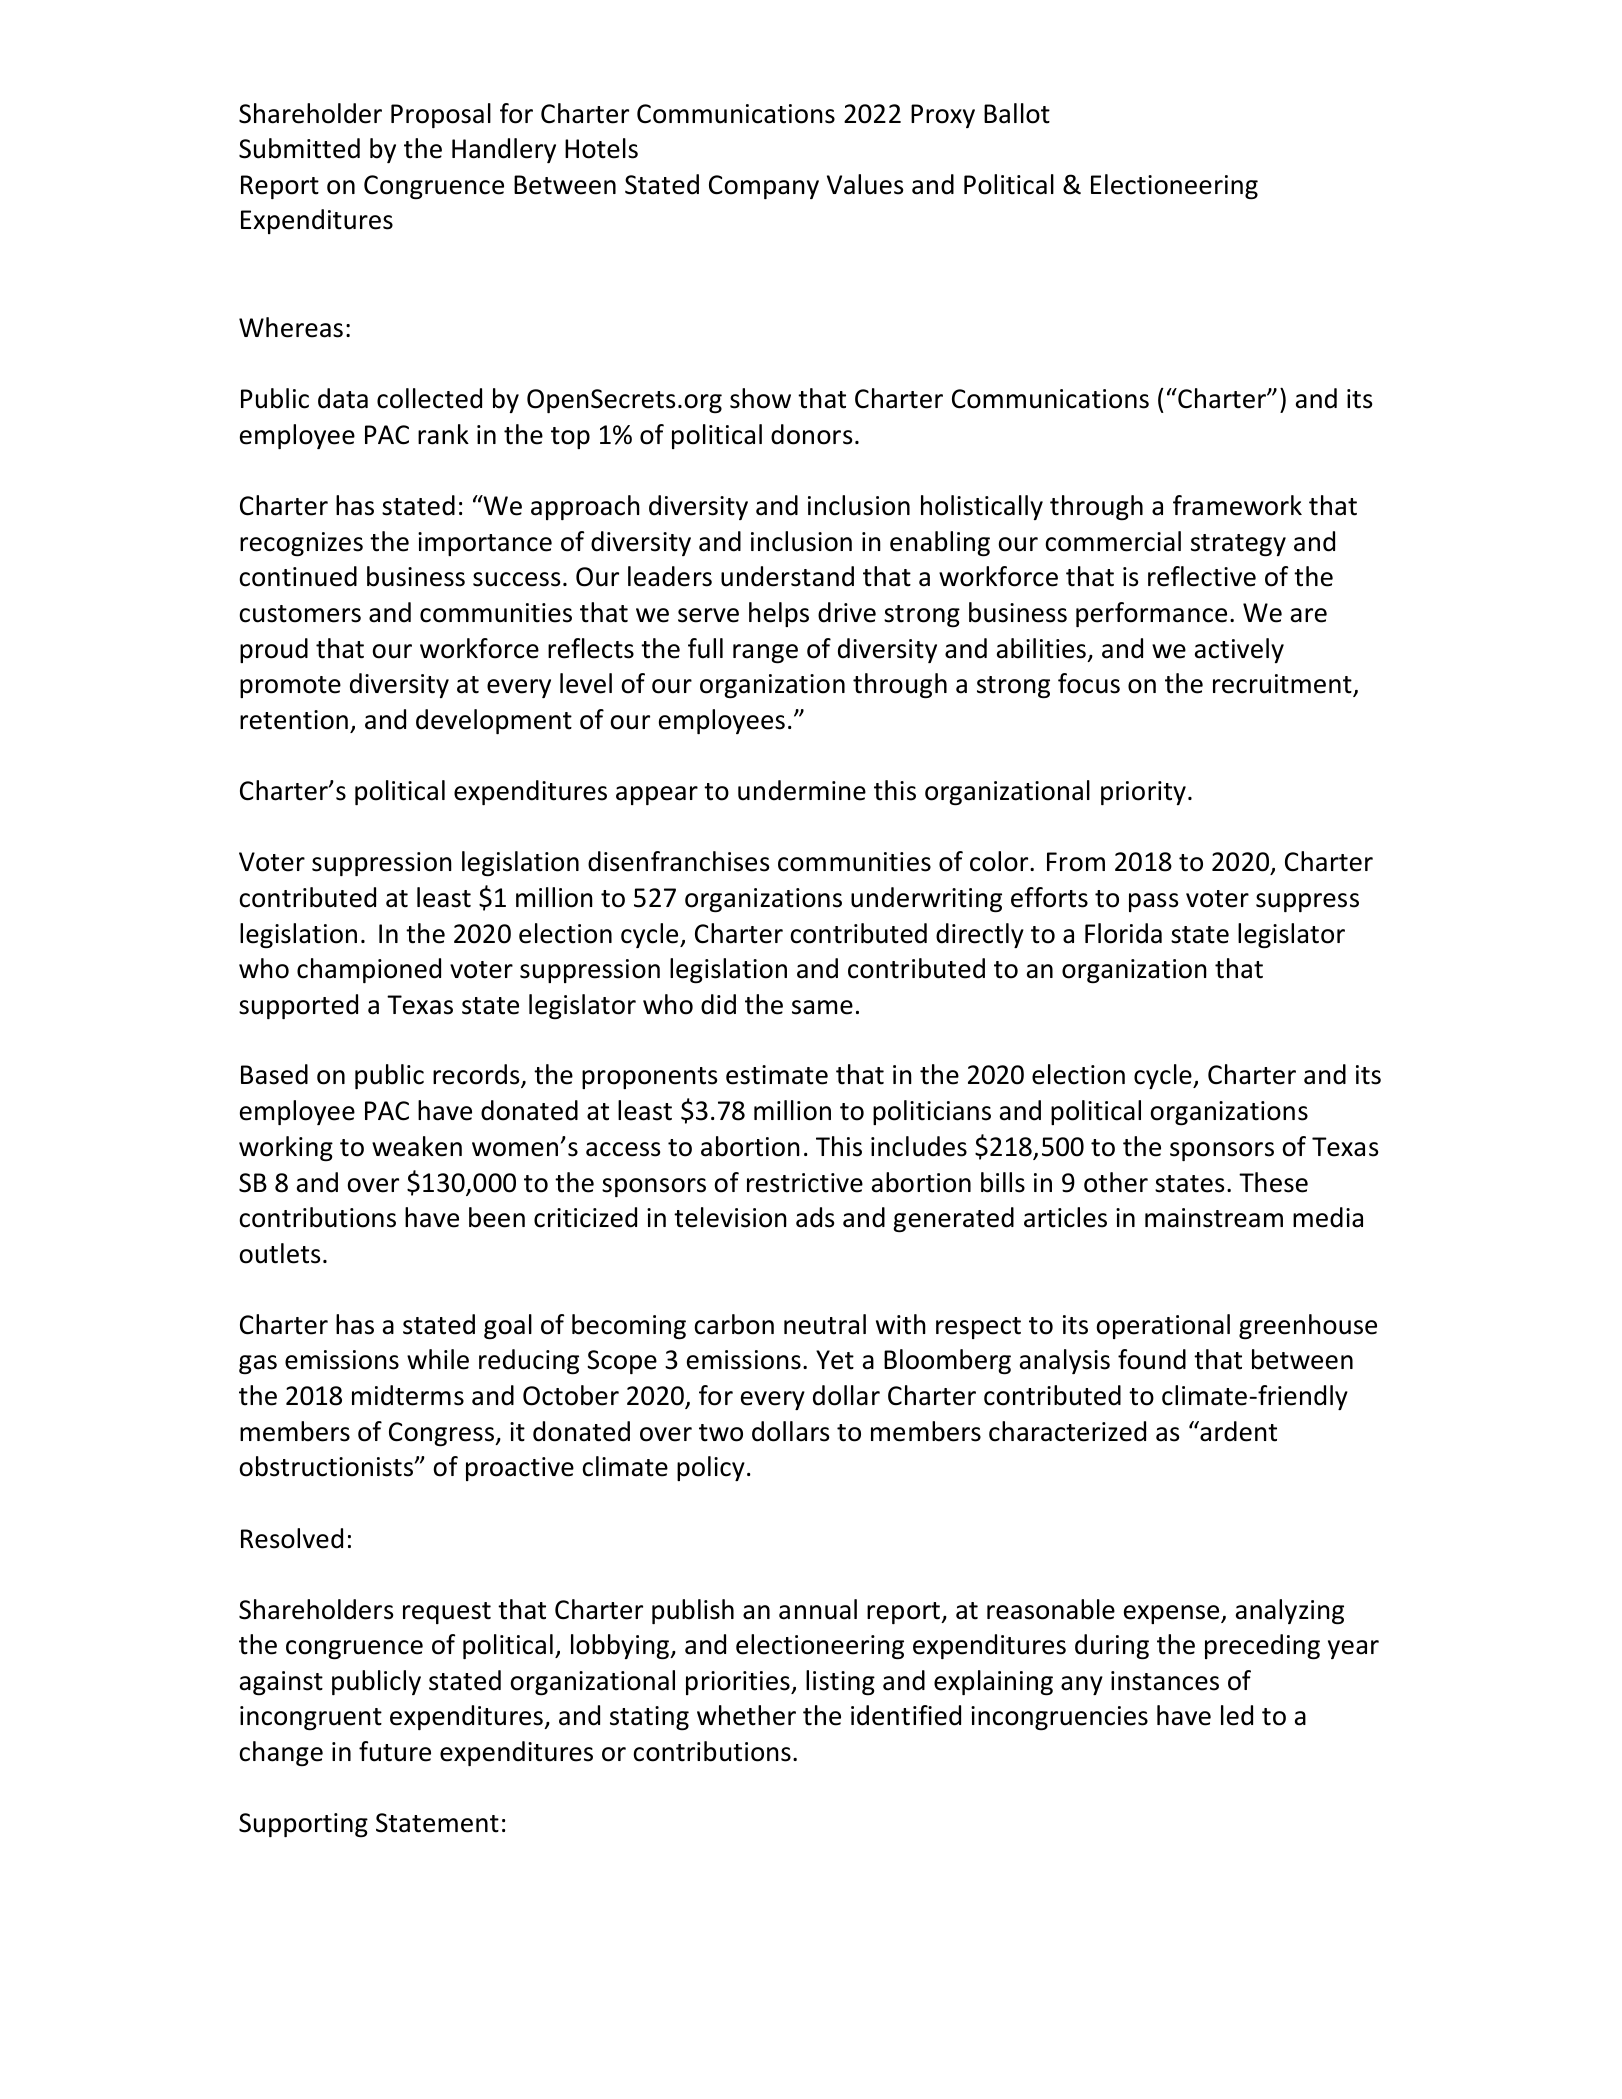  What do you see at coordinates (1202, 576) in the screenshot?
I see `reflective` at bounding box center [1202, 576].
